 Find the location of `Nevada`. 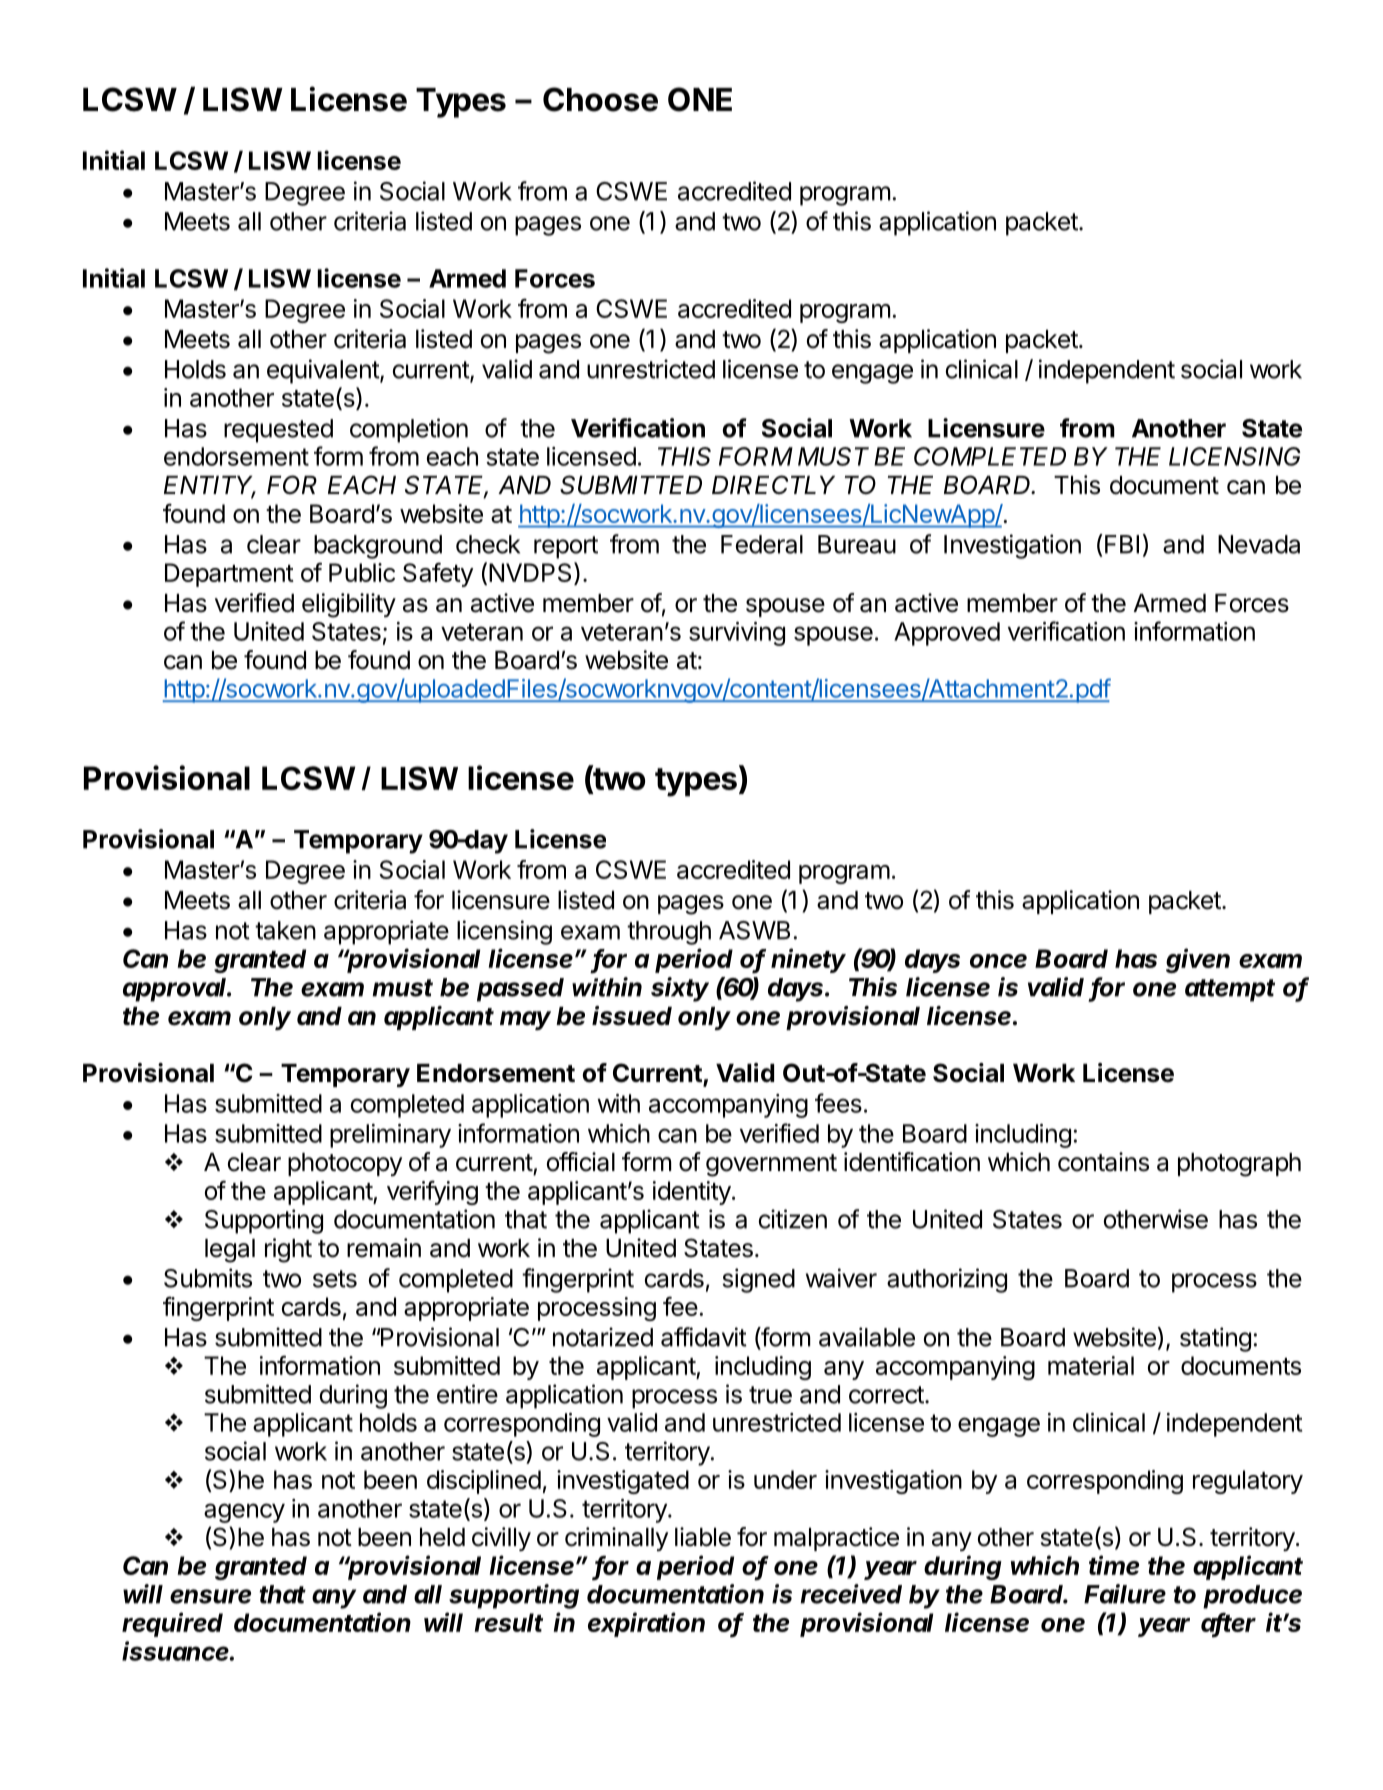

Nevada is located at coordinates (1259, 544).
